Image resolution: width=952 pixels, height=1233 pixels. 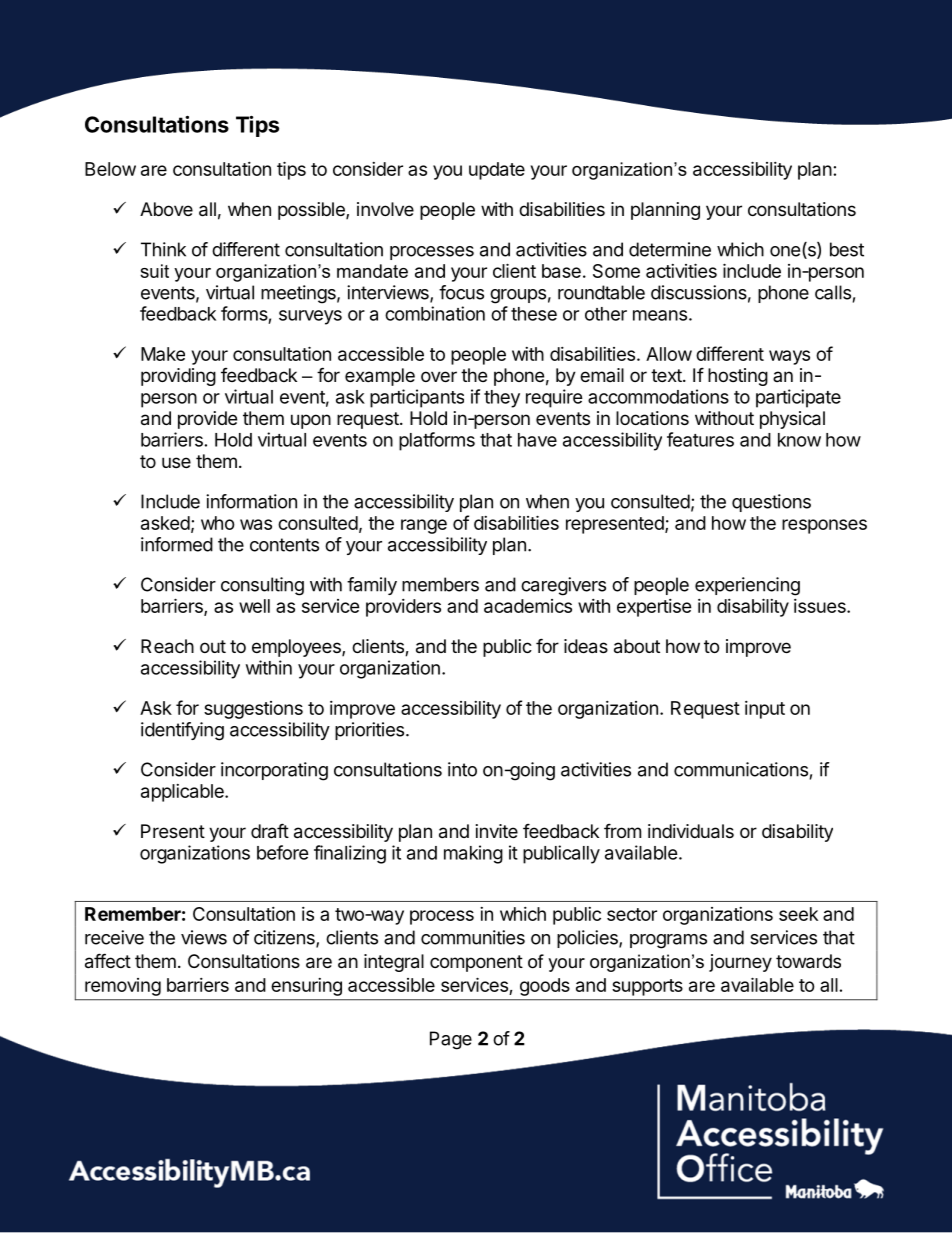 What do you see at coordinates (254, 606) in the image?
I see `well` at bounding box center [254, 606].
